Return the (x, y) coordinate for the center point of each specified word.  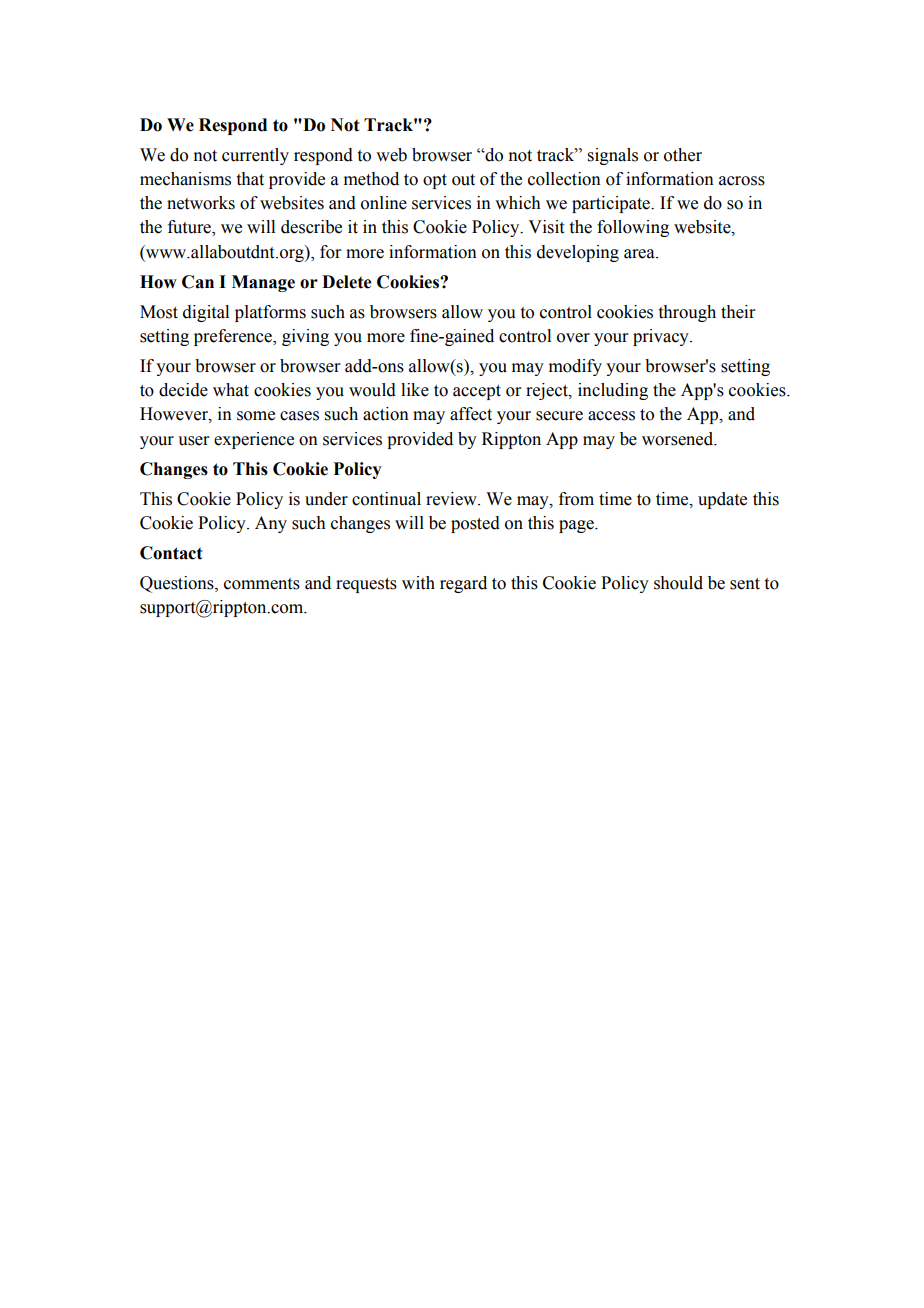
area (640, 254)
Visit (546, 227)
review (452, 499)
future (190, 228)
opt (435, 181)
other (683, 155)
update (722, 500)
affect (471, 414)
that (250, 179)
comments (262, 584)
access (611, 416)
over (573, 338)
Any (271, 524)
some (256, 416)
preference (234, 337)
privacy (662, 337)
